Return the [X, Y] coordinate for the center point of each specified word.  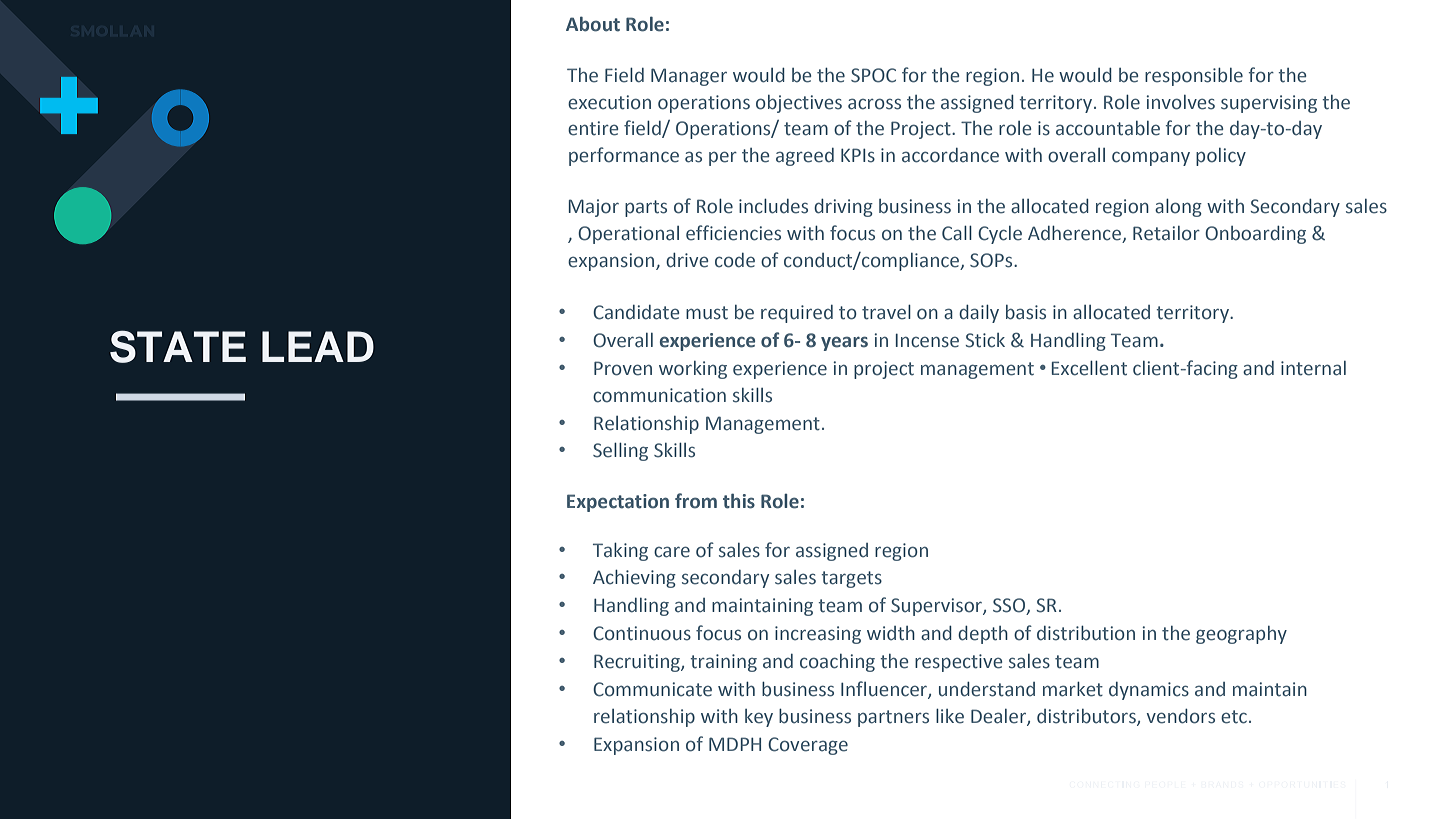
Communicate [652, 689]
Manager [689, 77]
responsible [1194, 77]
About [593, 24]
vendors [1181, 716]
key [759, 718]
